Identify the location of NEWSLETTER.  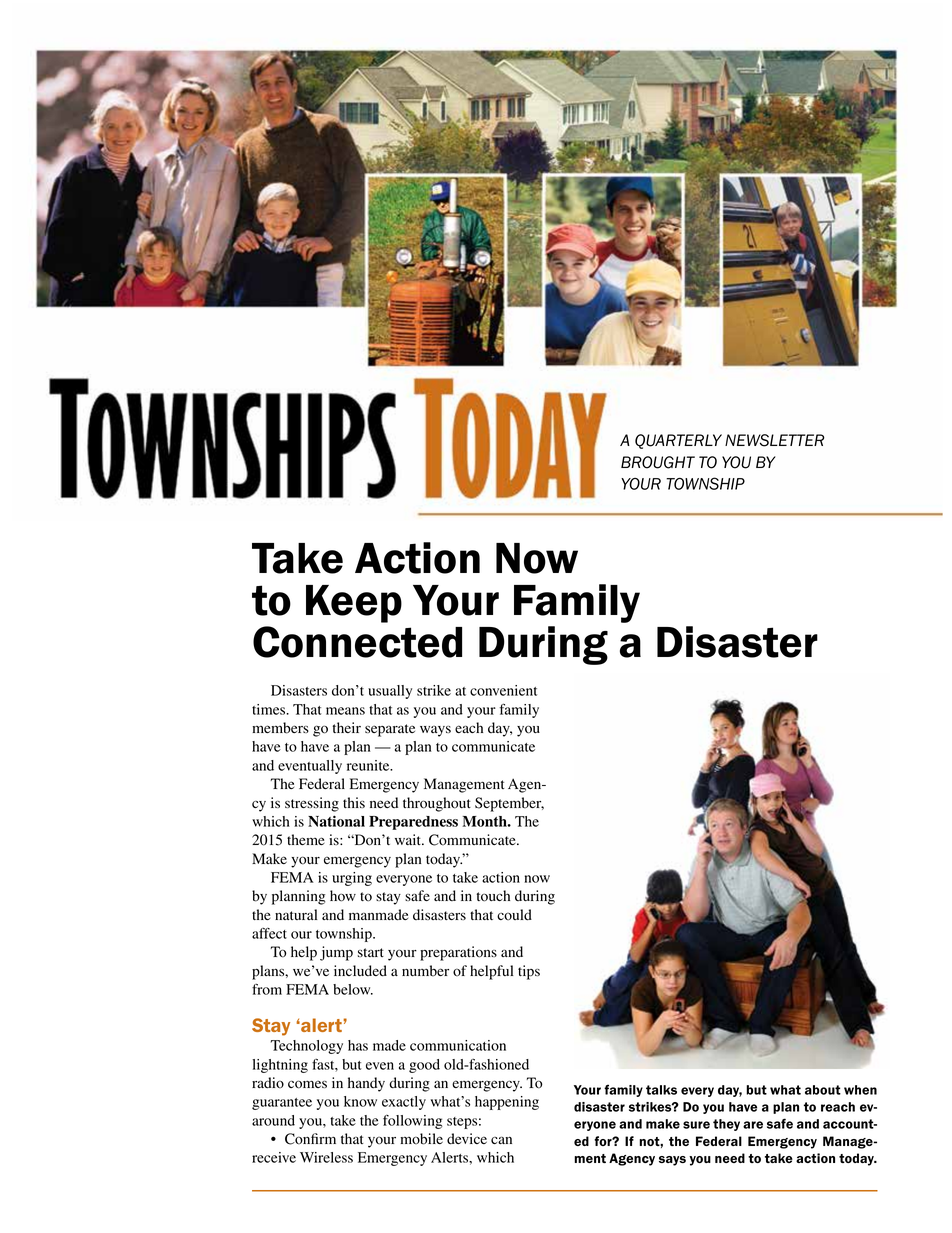
(775, 440).
